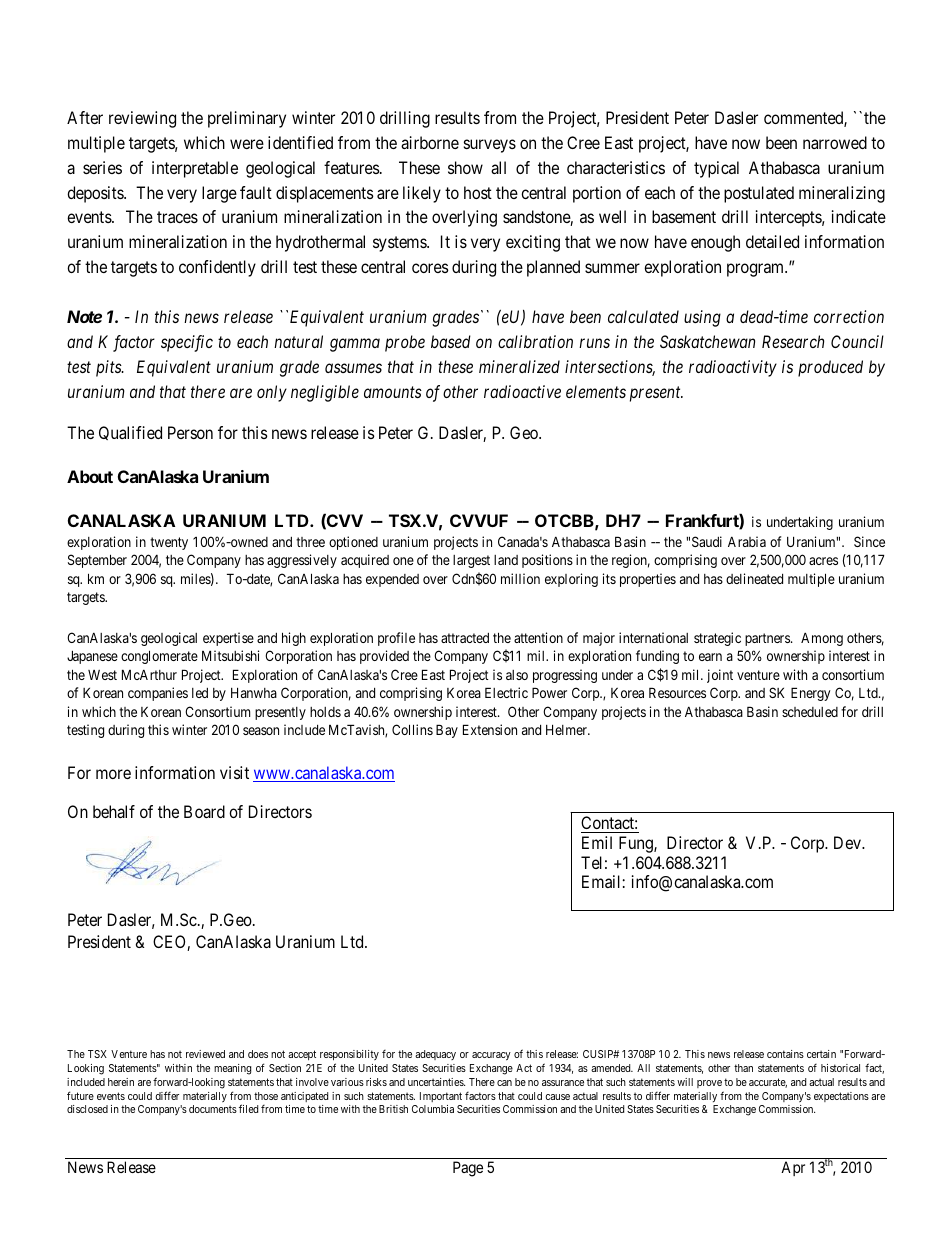  Describe the element at coordinates (465, 638) in the image. I see `attracted` at that location.
